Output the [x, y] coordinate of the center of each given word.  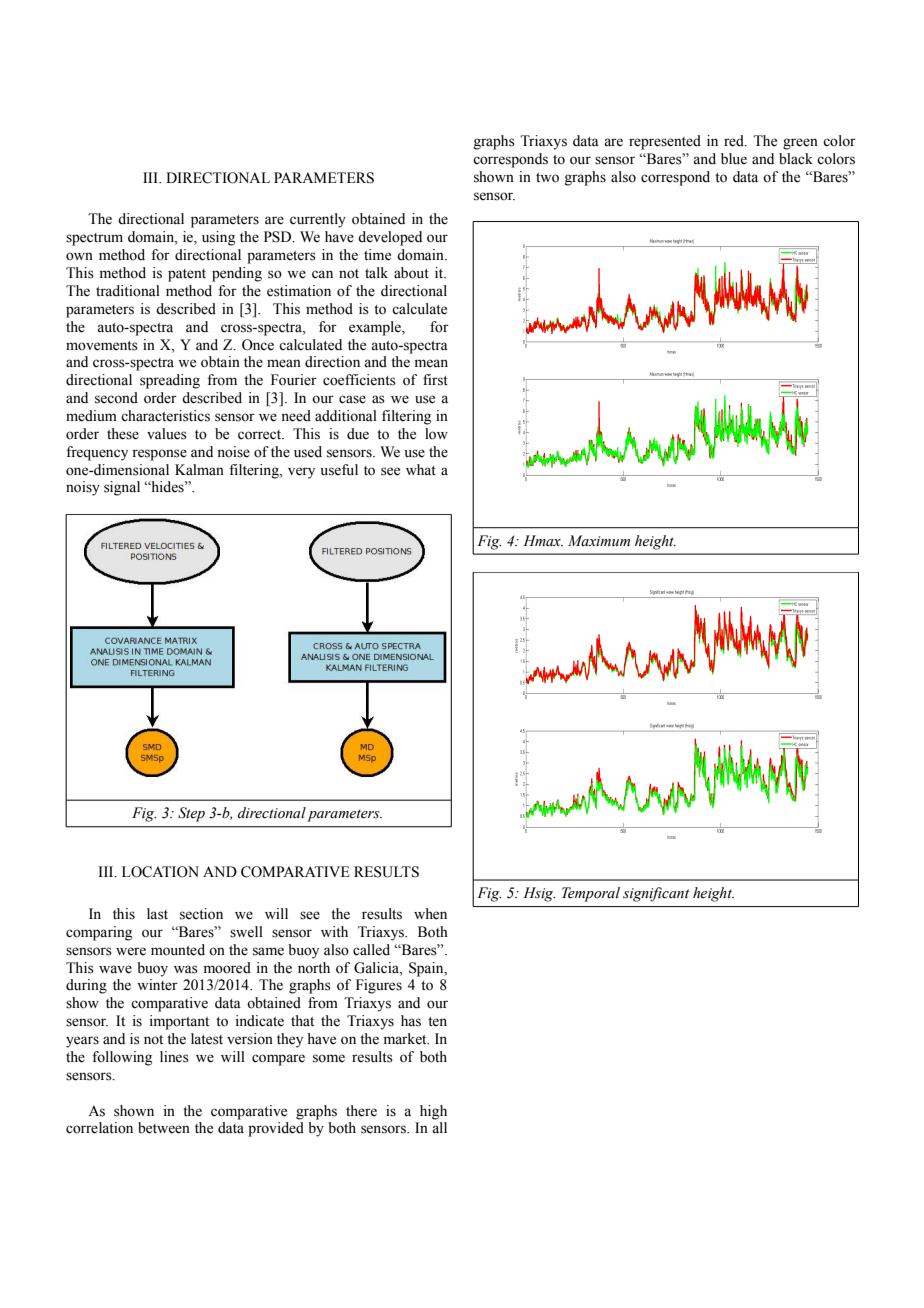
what [421, 470]
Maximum [599, 540]
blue [734, 159]
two [547, 178]
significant [656, 894]
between [164, 1128]
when [430, 914]
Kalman [199, 469]
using [218, 238]
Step [191, 814]
